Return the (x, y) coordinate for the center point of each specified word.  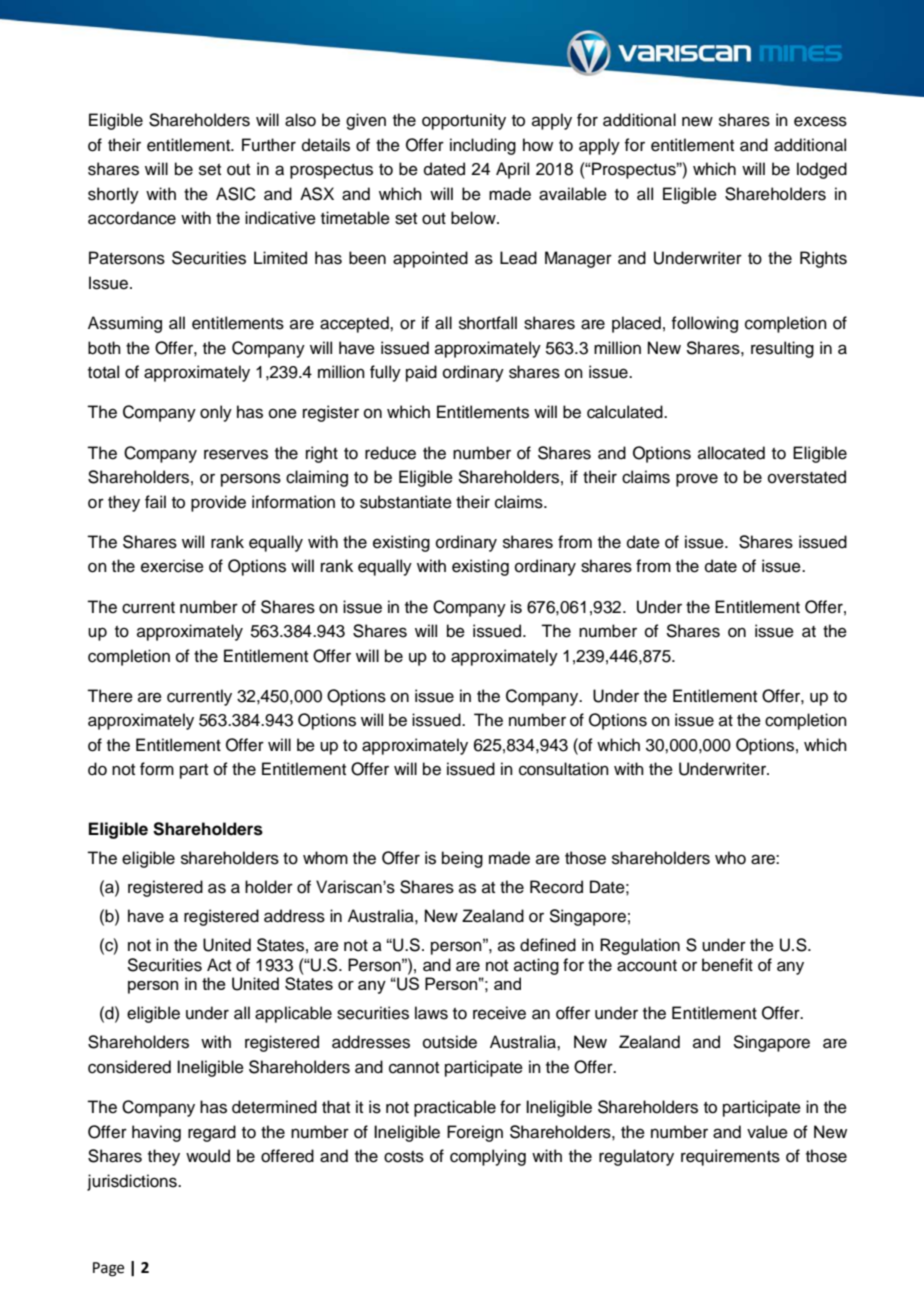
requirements (730, 1157)
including (483, 146)
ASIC (236, 194)
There (110, 696)
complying (488, 1157)
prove (697, 480)
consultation (564, 769)
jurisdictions (133, 1182)
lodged (822, 170)
